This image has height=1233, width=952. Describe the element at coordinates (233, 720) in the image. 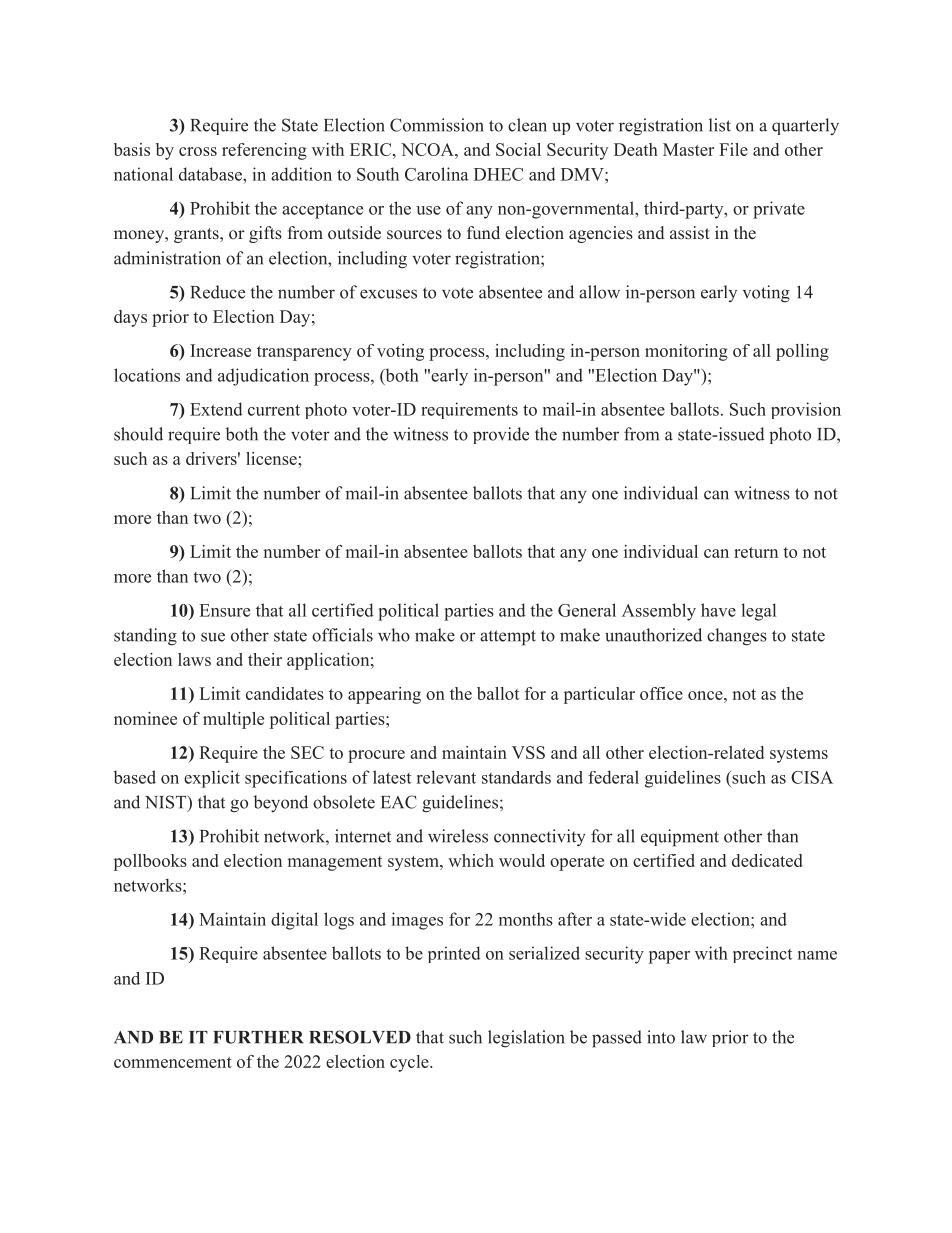

I see `multiple` at that location.
